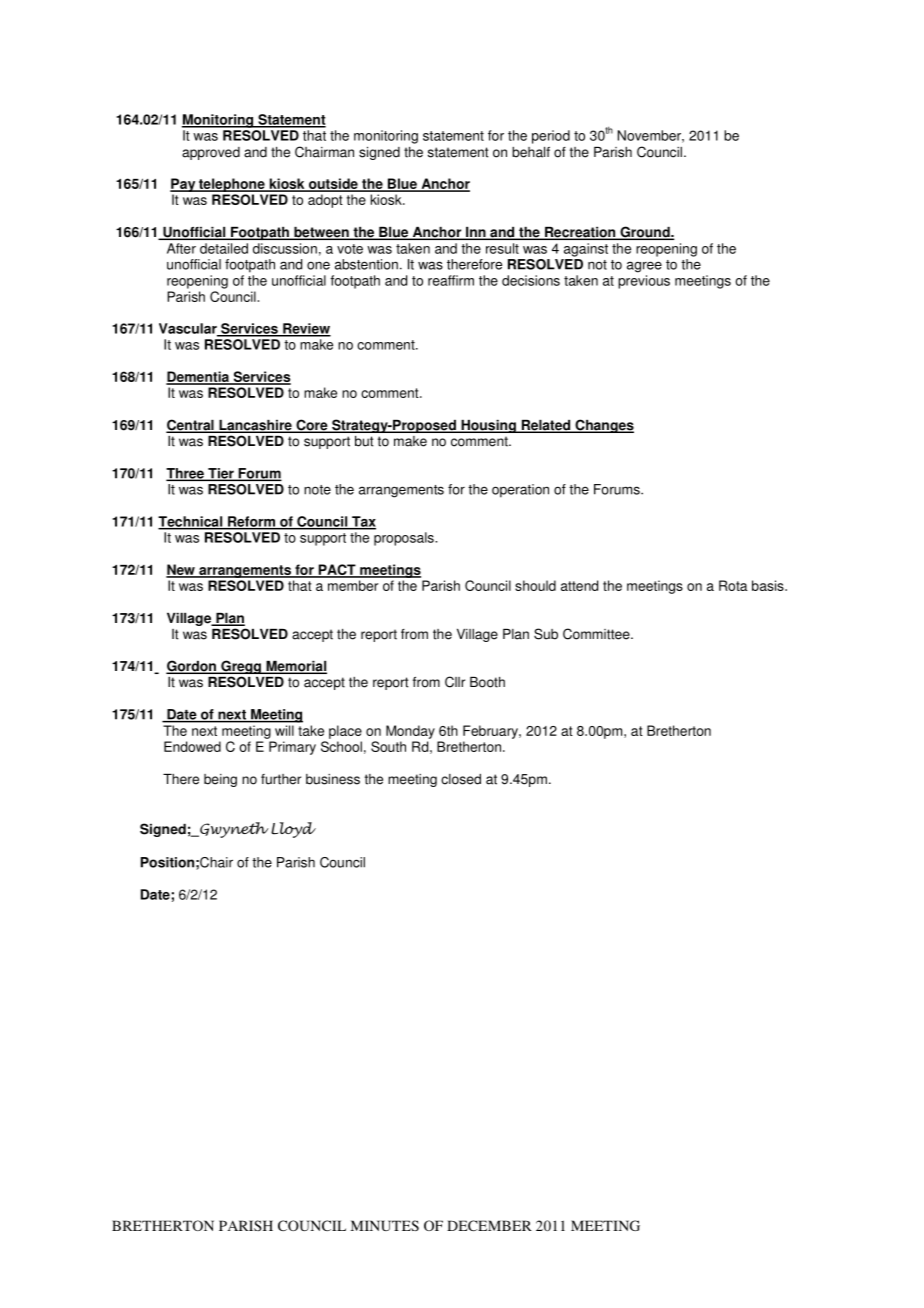  Describe the element at coordinates (597, 634) in the image. I see `Committee` at that location.
